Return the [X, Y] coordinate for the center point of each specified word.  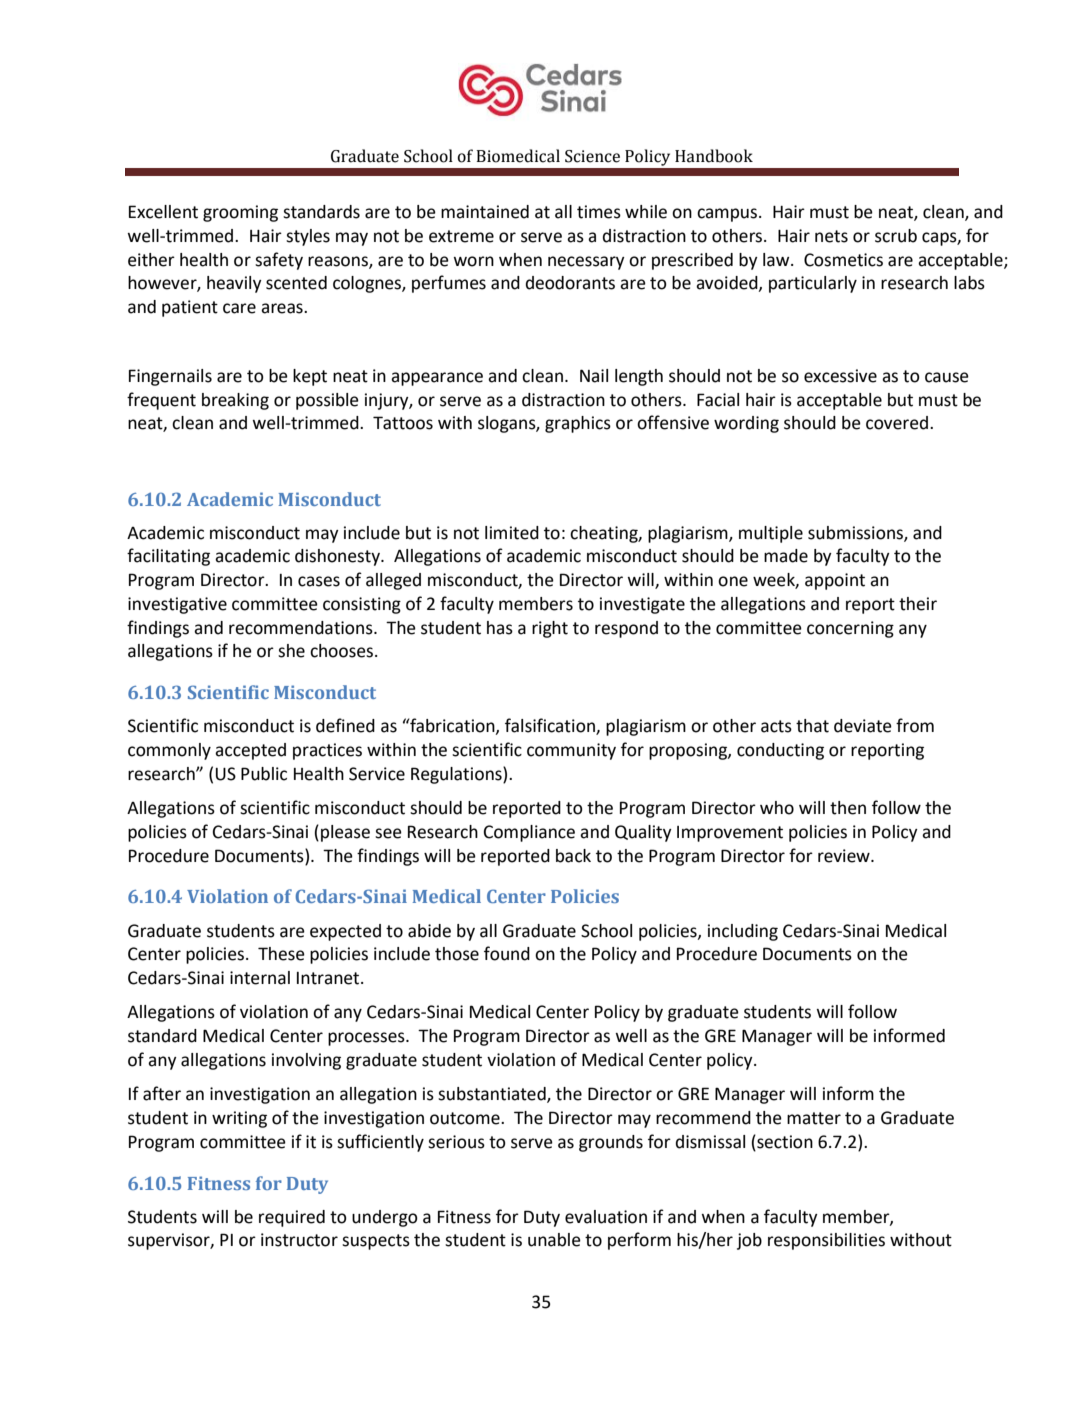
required [292, 1218]
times [599, 212]
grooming [240, 213]
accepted [250, 751]
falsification [551, 726]
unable [554, 1240]
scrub [896, 236]
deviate [863, 726]
